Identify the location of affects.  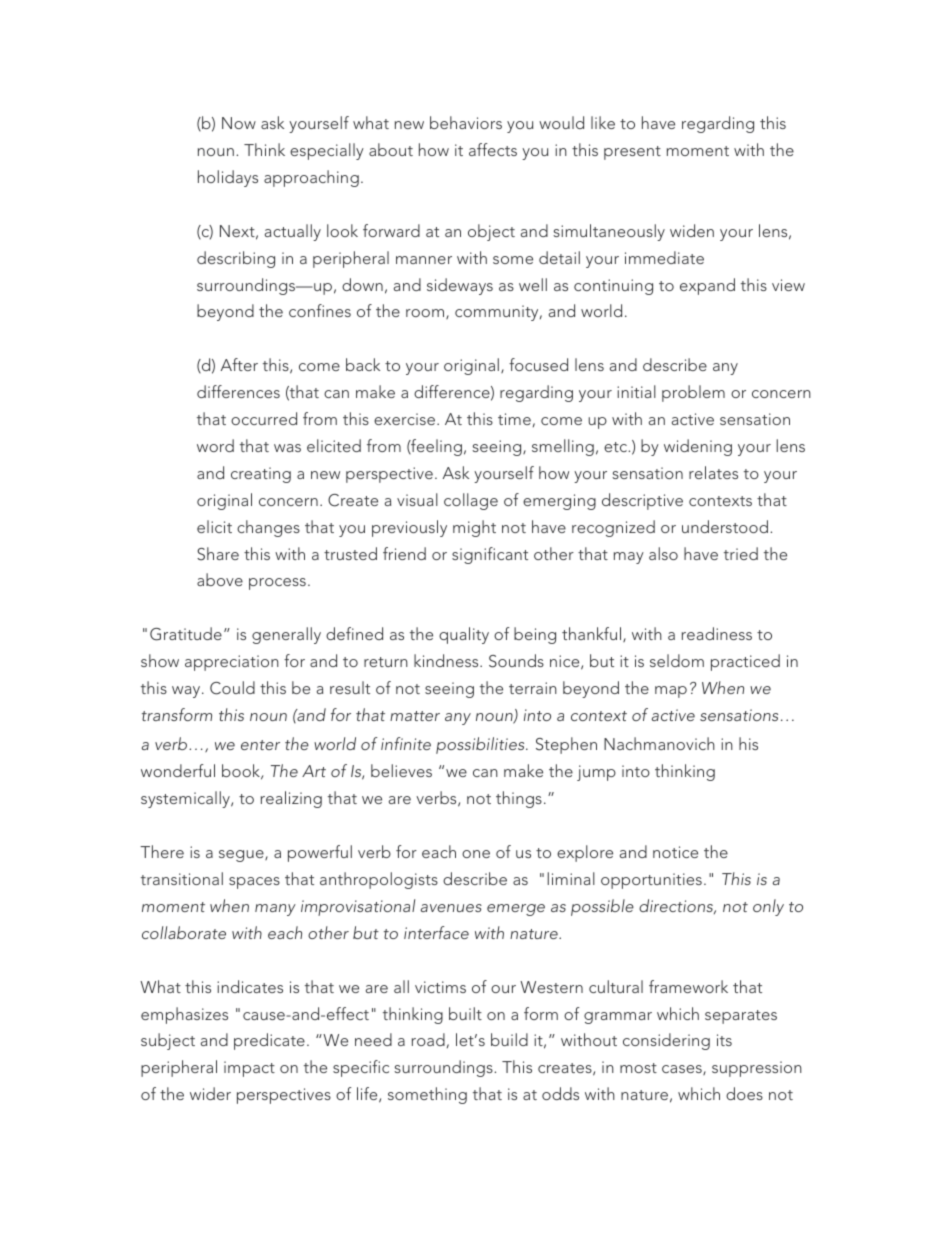
(493, 149).
